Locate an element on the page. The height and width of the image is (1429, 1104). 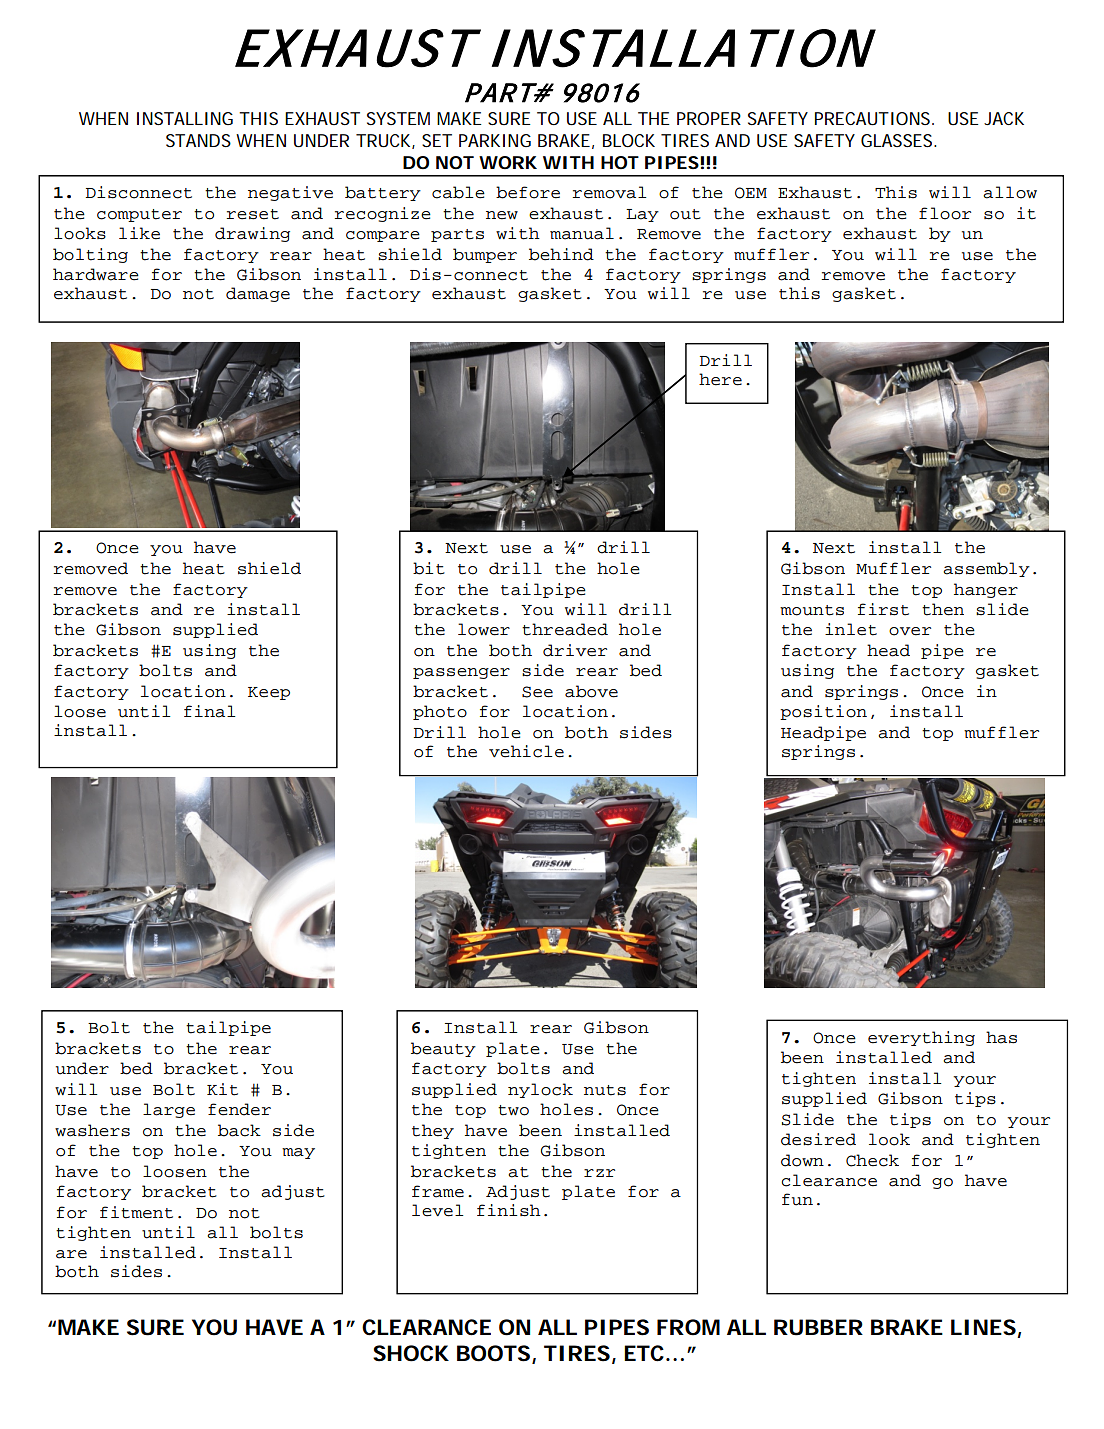
everything is located at coordinates (921, 1038).
